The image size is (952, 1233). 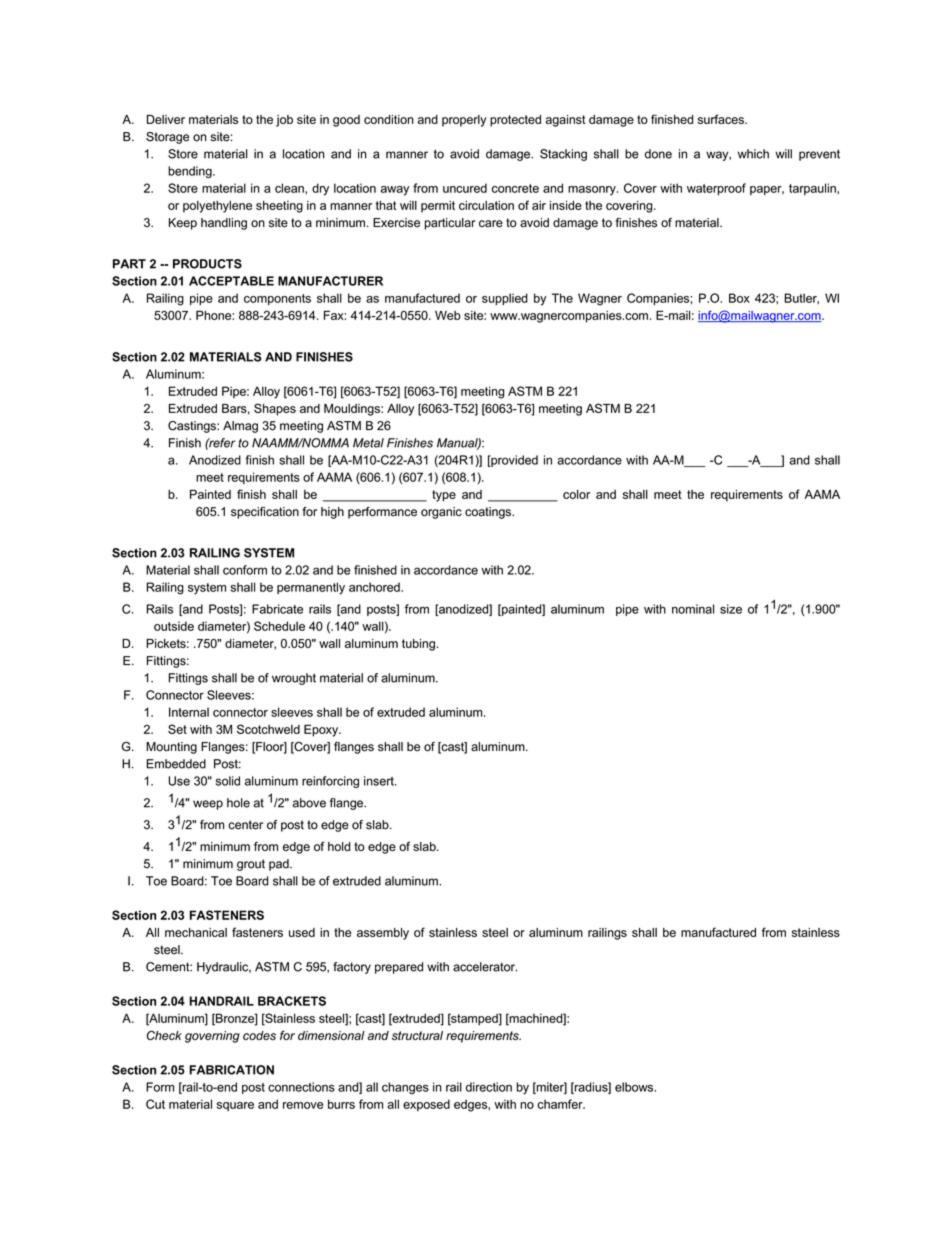 What do you see at coordinates (731, 609) in the screenshot?
I see `size` at bounding box center [731, 609].
